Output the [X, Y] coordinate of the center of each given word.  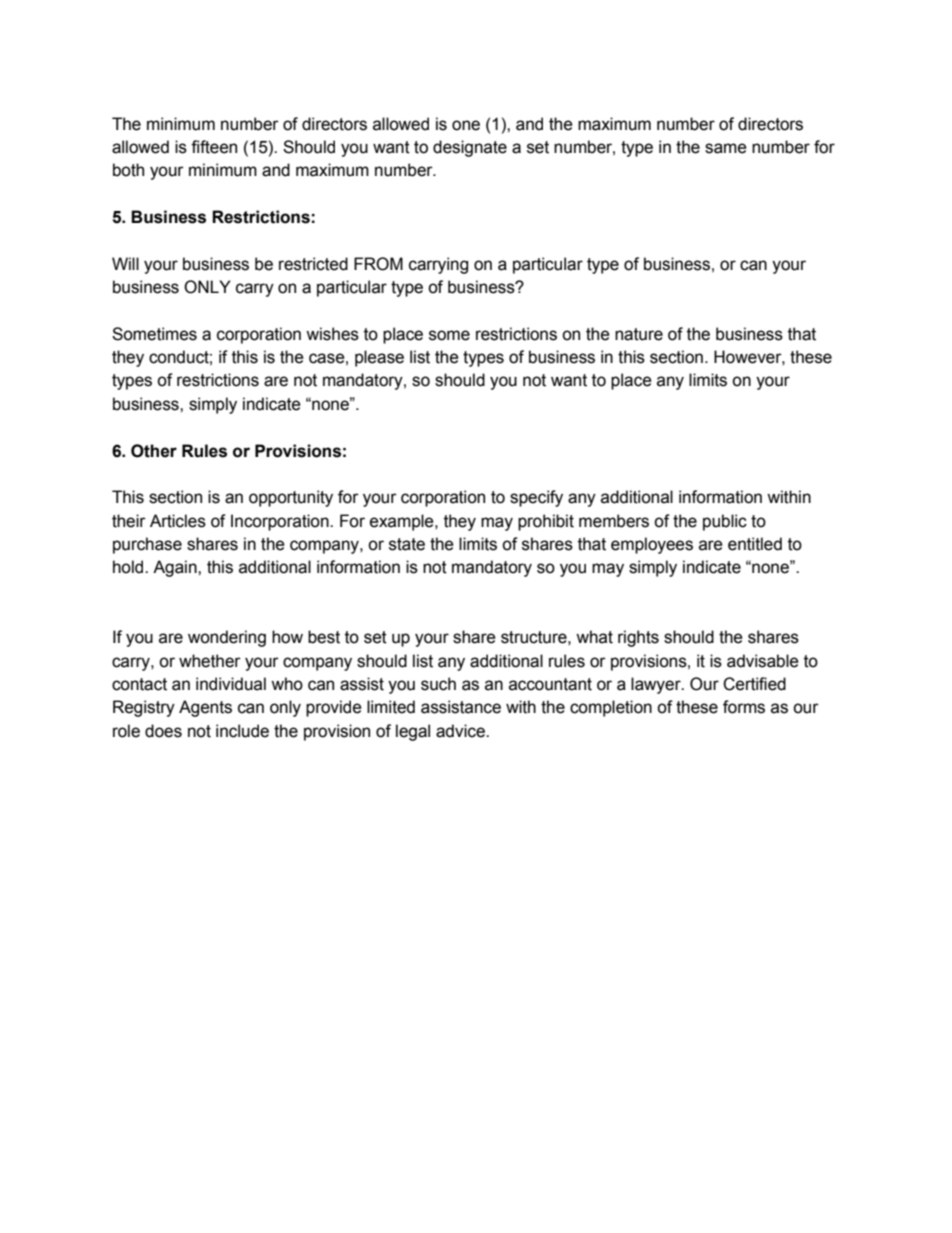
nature [639, 334]
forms [744, 707]
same [726, 148]
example [403, 522]
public [725, 522]
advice [461, 731]
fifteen [214, 147]
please [379, 358]
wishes [332, 334]
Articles [178, 521]
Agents [205, 708]
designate [470, 148]
